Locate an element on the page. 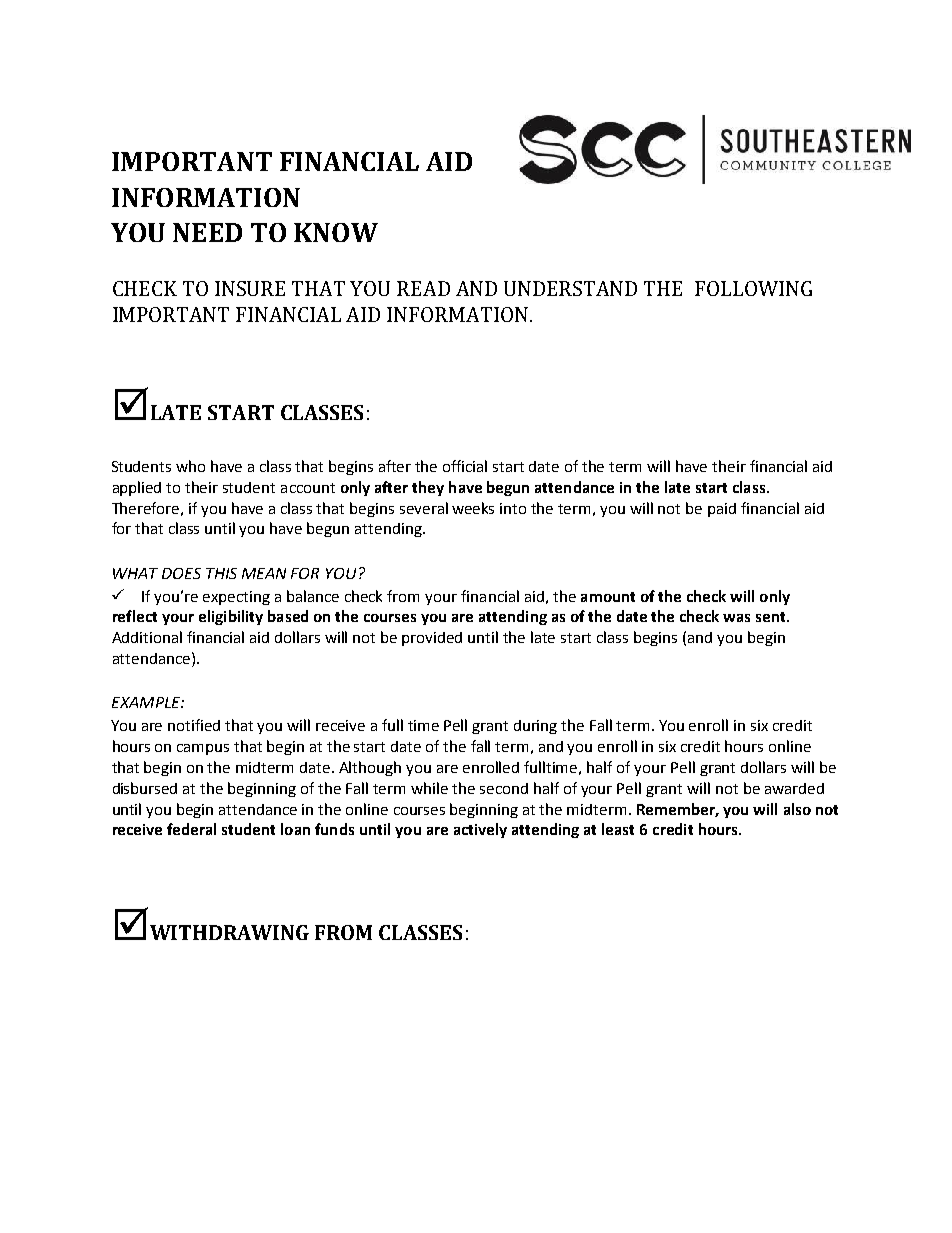  awarded is located at coordinates (794, 788).
